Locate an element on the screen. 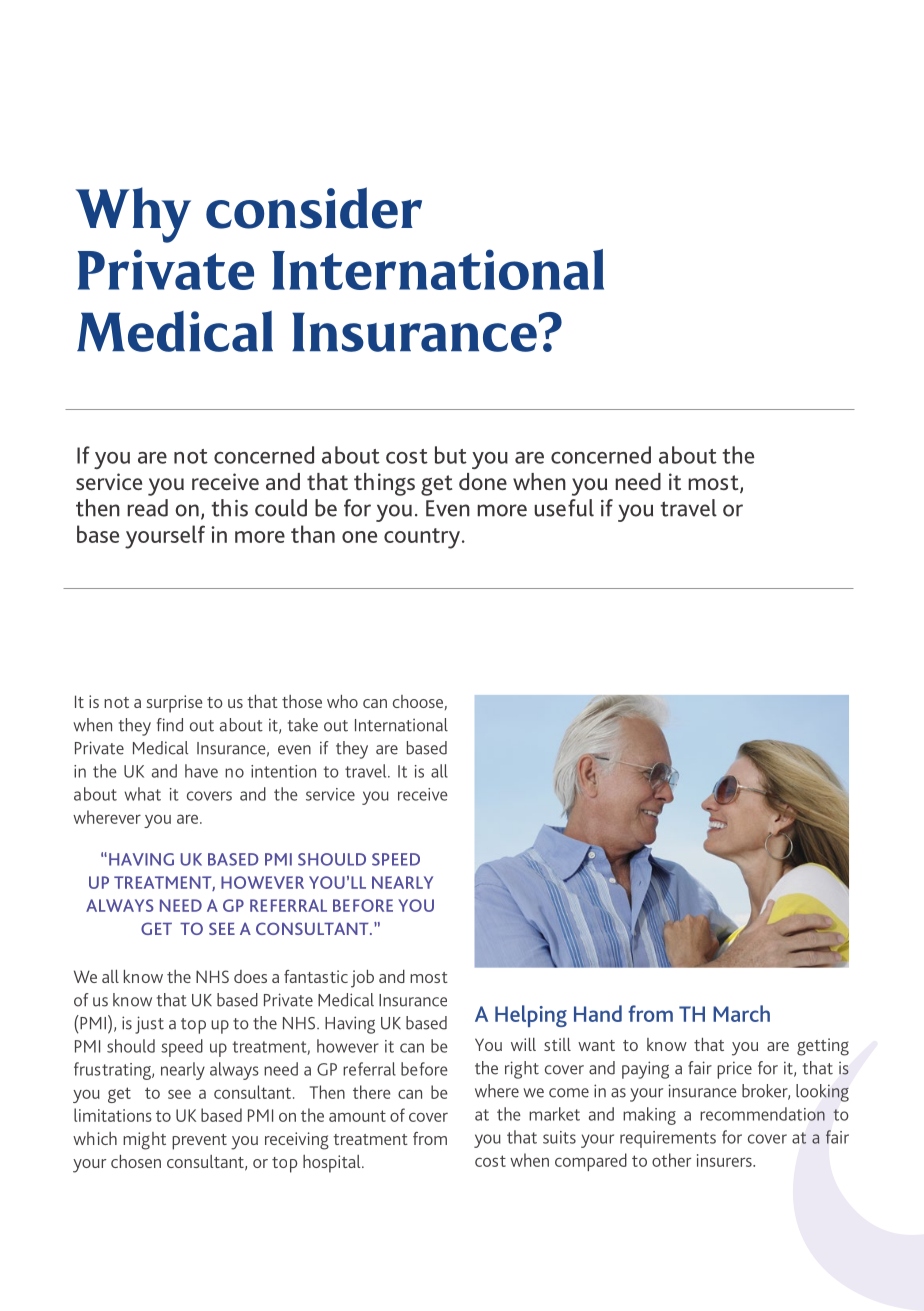 The image size is (924, 1311). consider is located at coordinates (314, 208).
